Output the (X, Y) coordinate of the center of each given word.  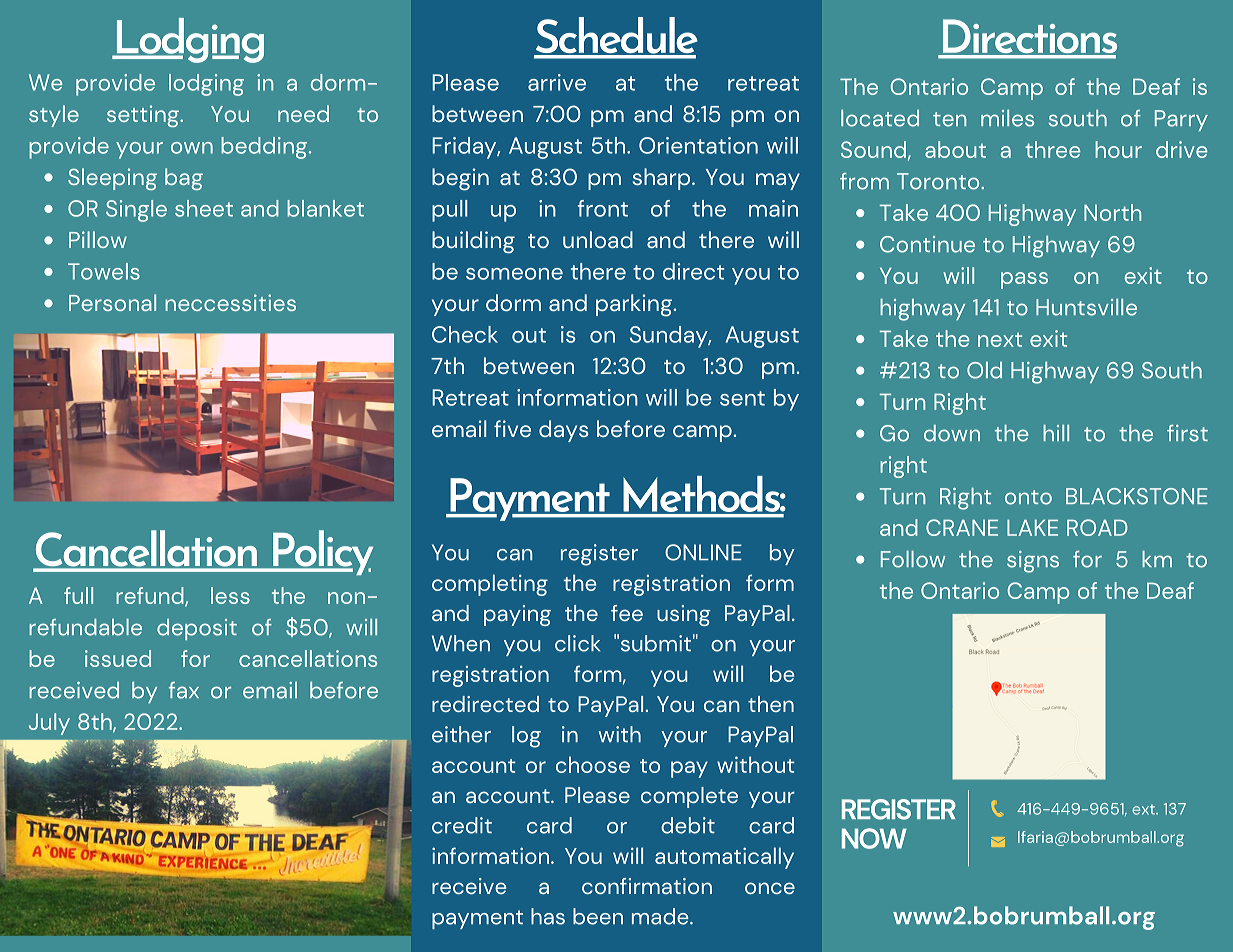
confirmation (647, 886)
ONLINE (703, 552)
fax (184, 690)
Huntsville (1086, 307)
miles (1007, 118)
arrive (557, 82)
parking (635, 305)
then (771, 704)
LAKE (1032, 527)
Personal (112, 302)
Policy (322, 552)
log (526, 737)
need (303, 113)
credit (462, 825)
